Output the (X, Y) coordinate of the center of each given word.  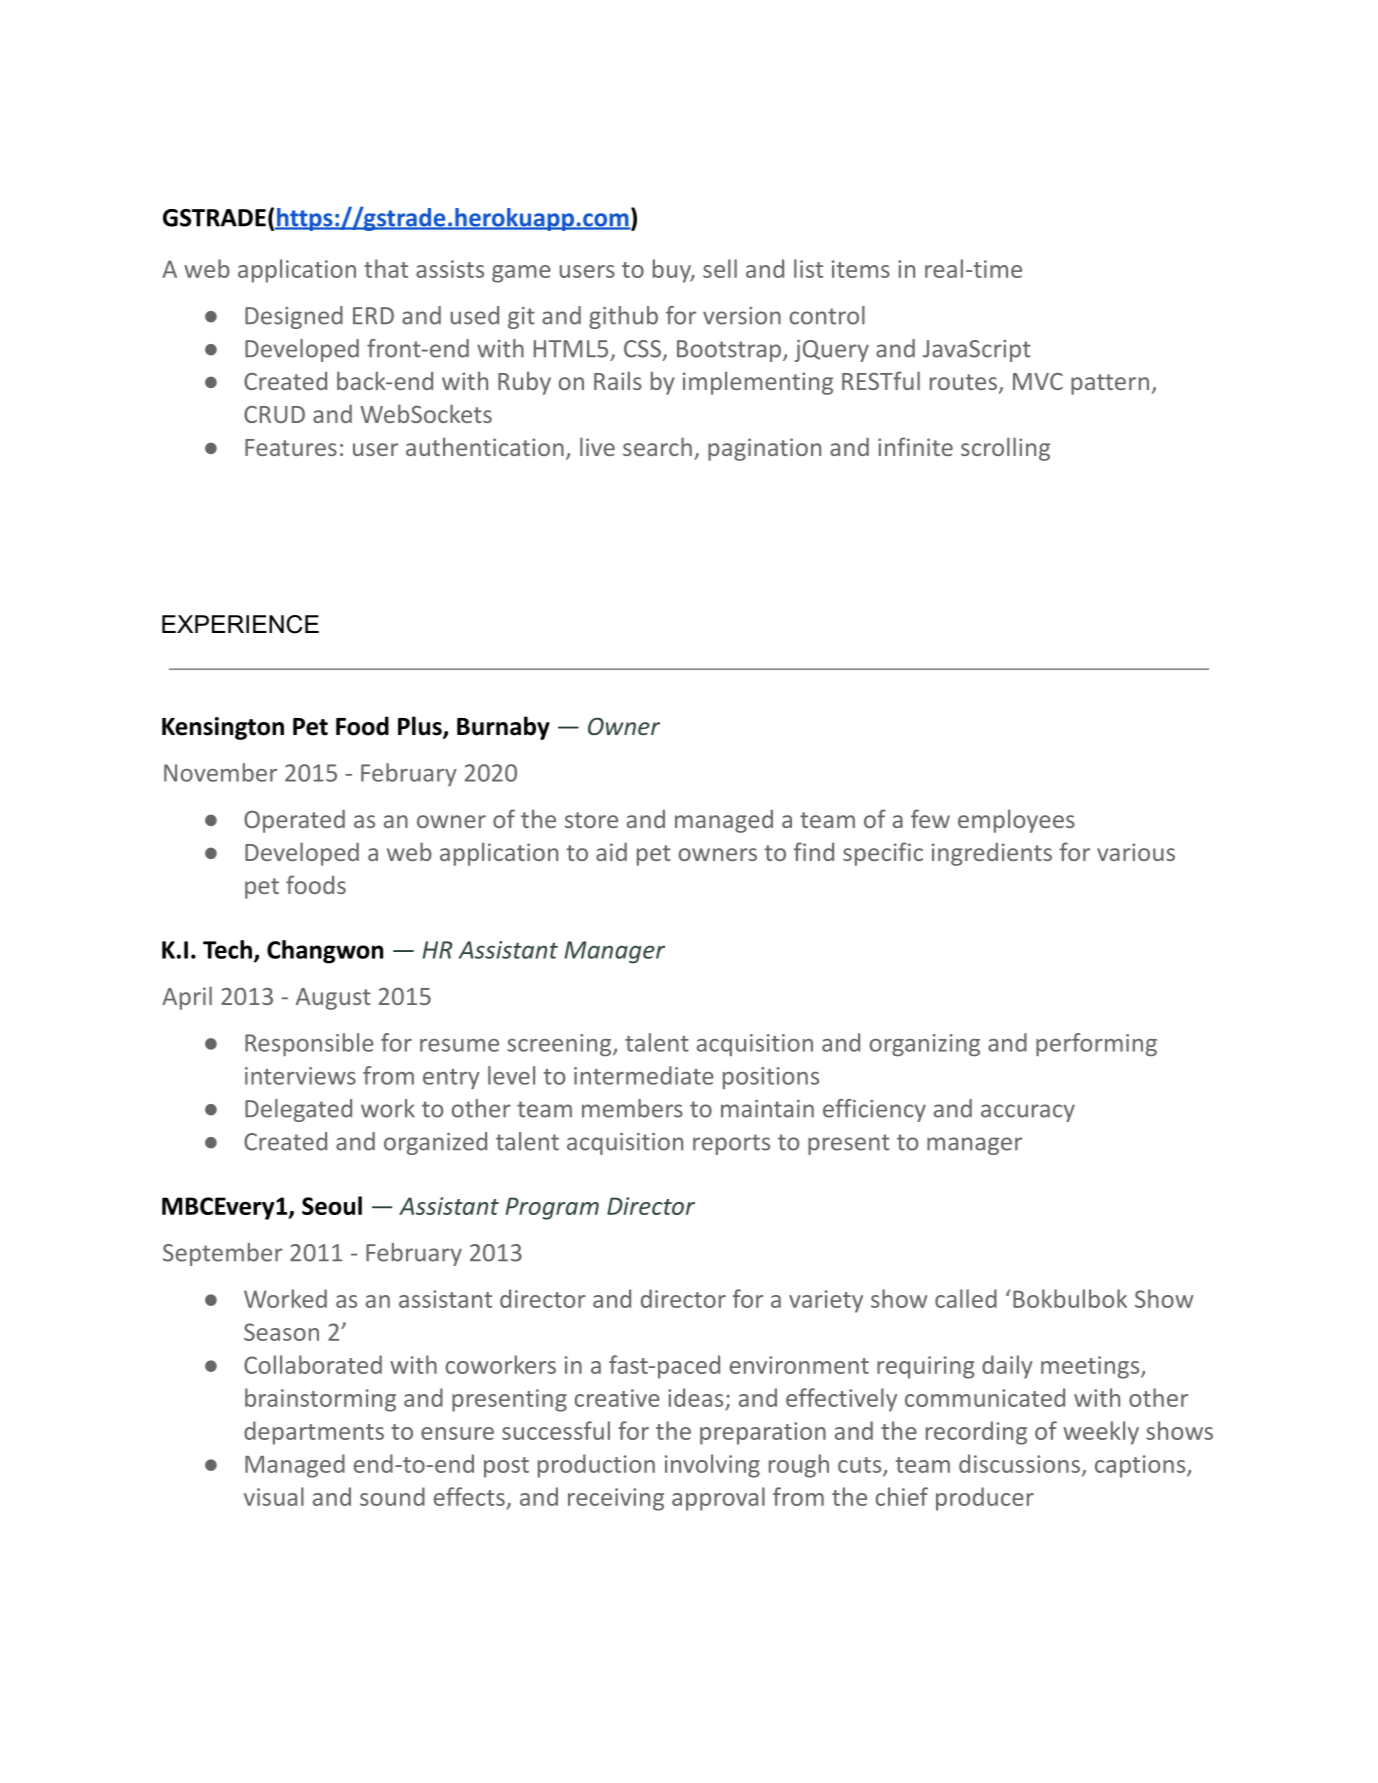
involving (712, 1466)
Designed (294, 317)
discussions (1019, 1463)
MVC (1038, 381)
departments (314, 1433)
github (623, 317)
